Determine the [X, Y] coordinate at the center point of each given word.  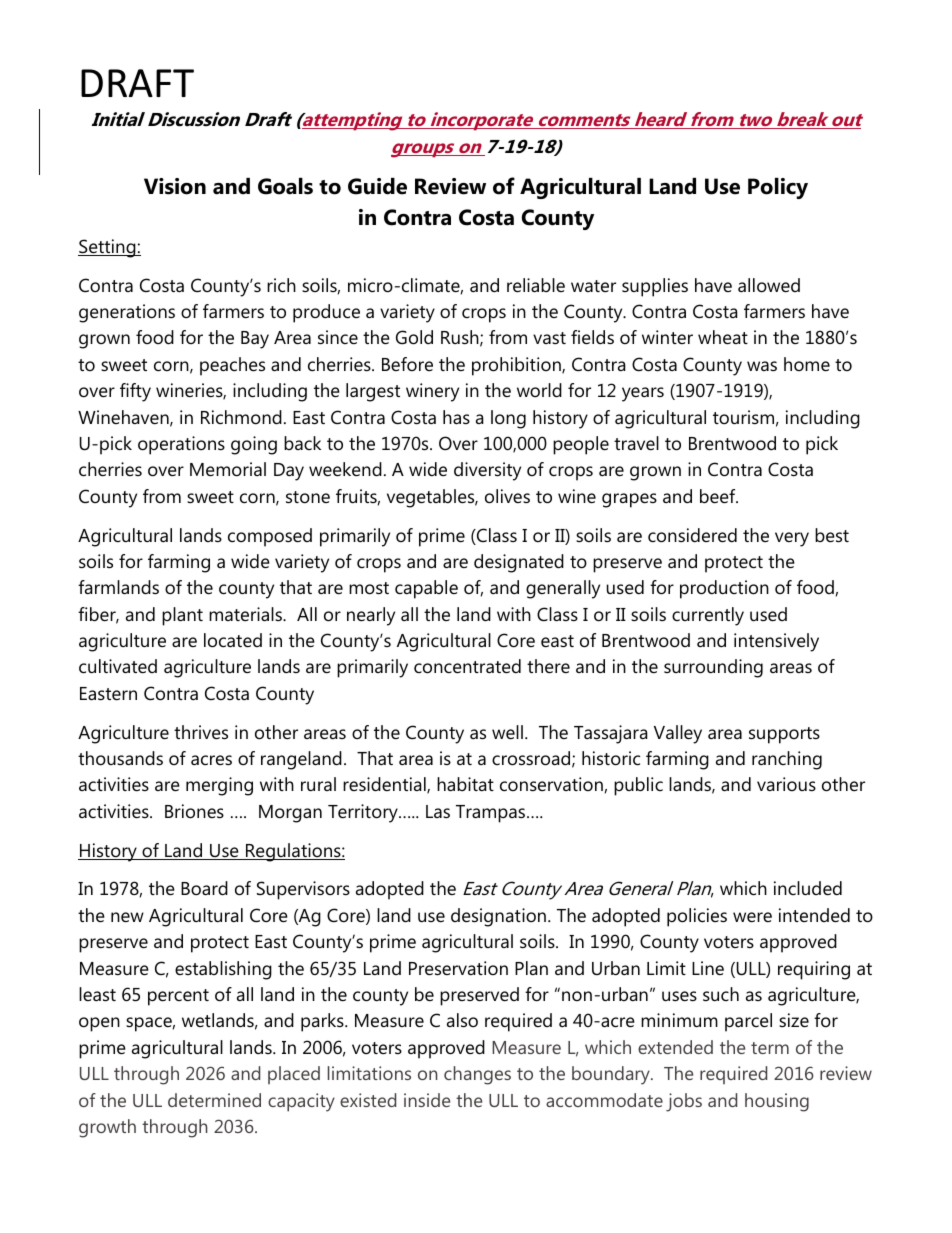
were [752, 917]
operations [181, 445]
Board [204, 888]
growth [107, 1128]
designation [498, 917]
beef [719, 496]
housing [777, 1102]
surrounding [713, 668]
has [456, 417]
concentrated [467, 666]
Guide [377, 186]
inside [427, 1100]
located [233, 640]
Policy [778, 188]
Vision [175, 186]
